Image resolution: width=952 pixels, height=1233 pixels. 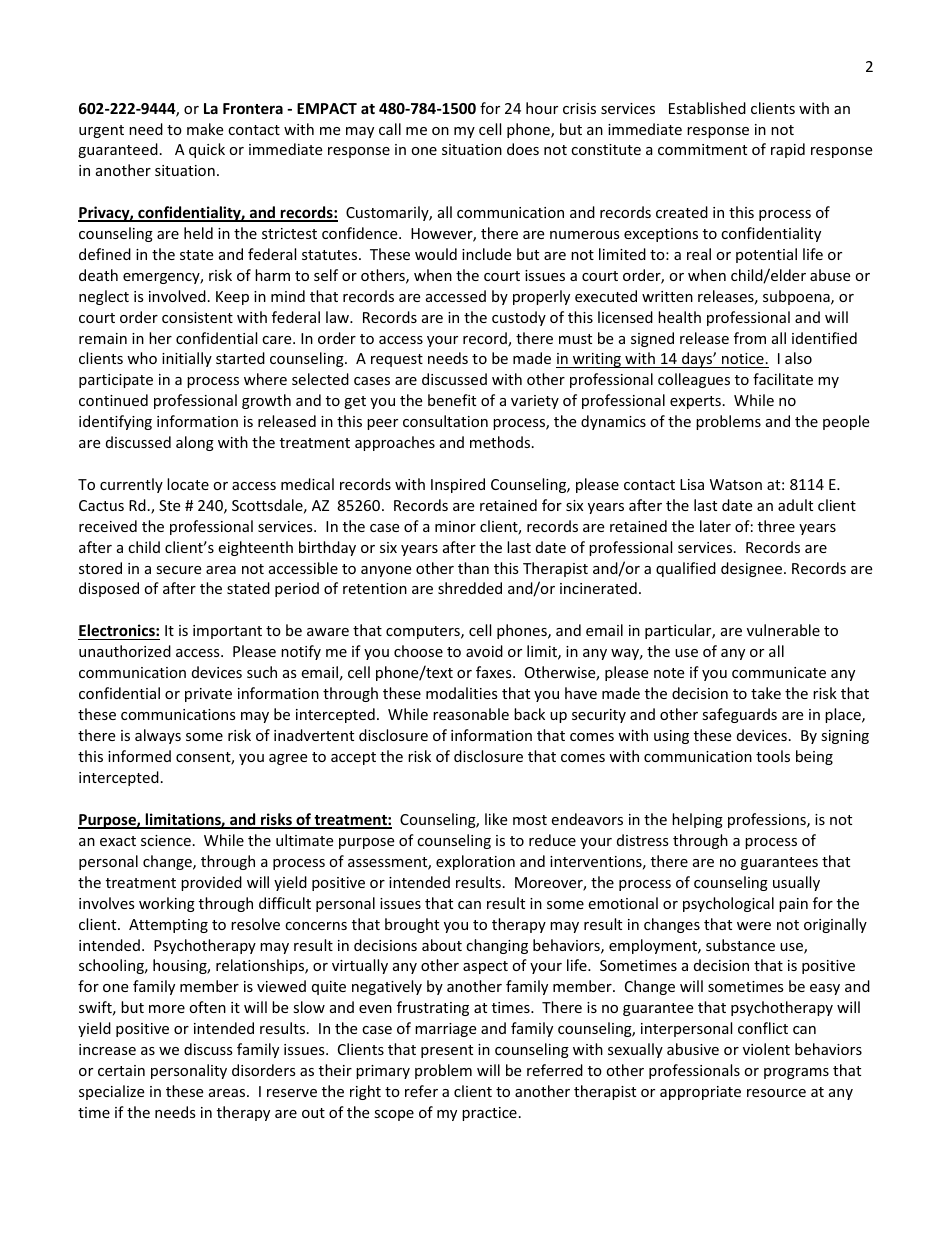 What do you see at coordinates (475, 862) in the screenshot?
I see `exploration` at bounding box center [475, 862].
